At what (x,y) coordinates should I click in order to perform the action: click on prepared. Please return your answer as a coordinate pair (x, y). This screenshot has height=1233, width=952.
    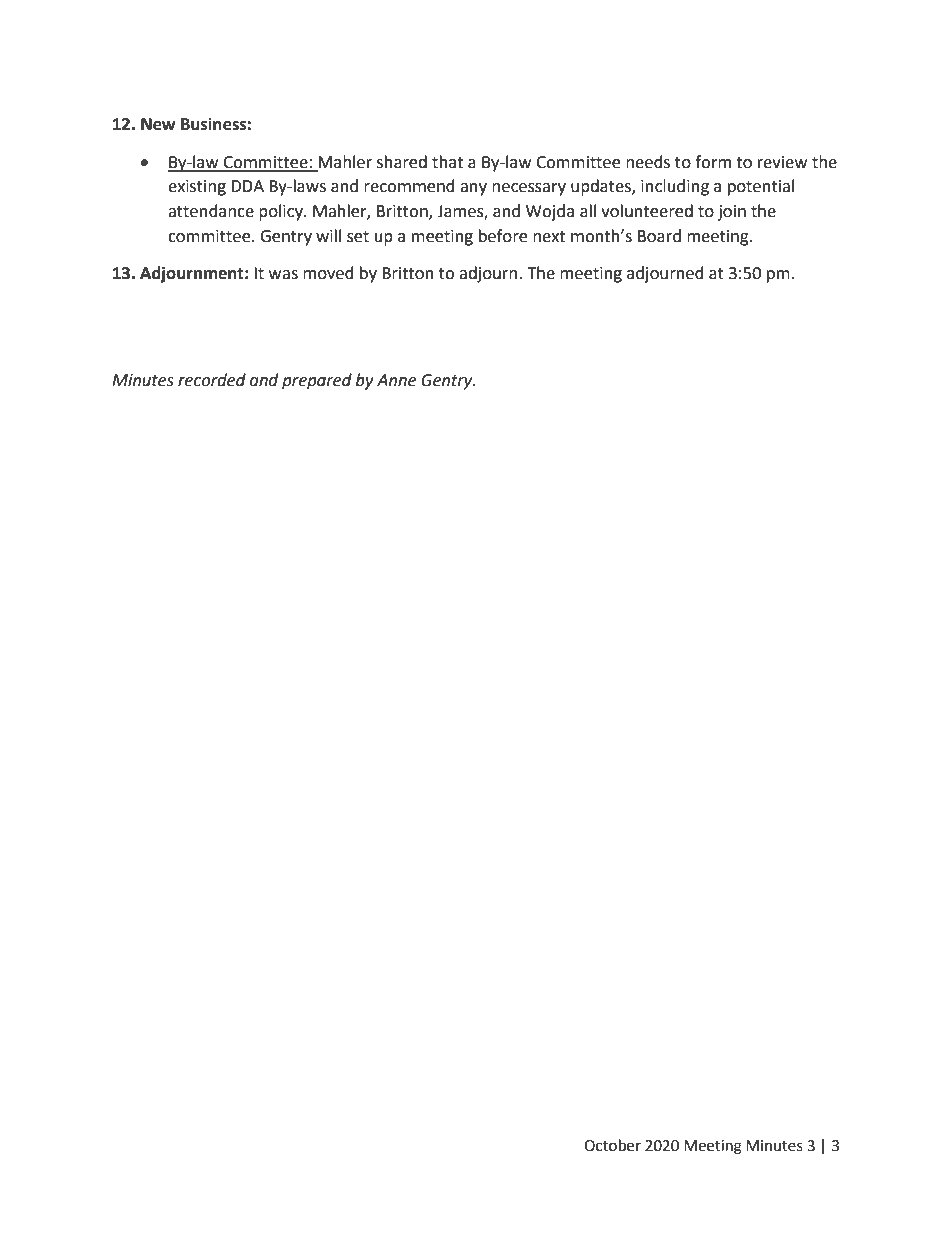
    Looking at the image, I should click on (317, 381).
